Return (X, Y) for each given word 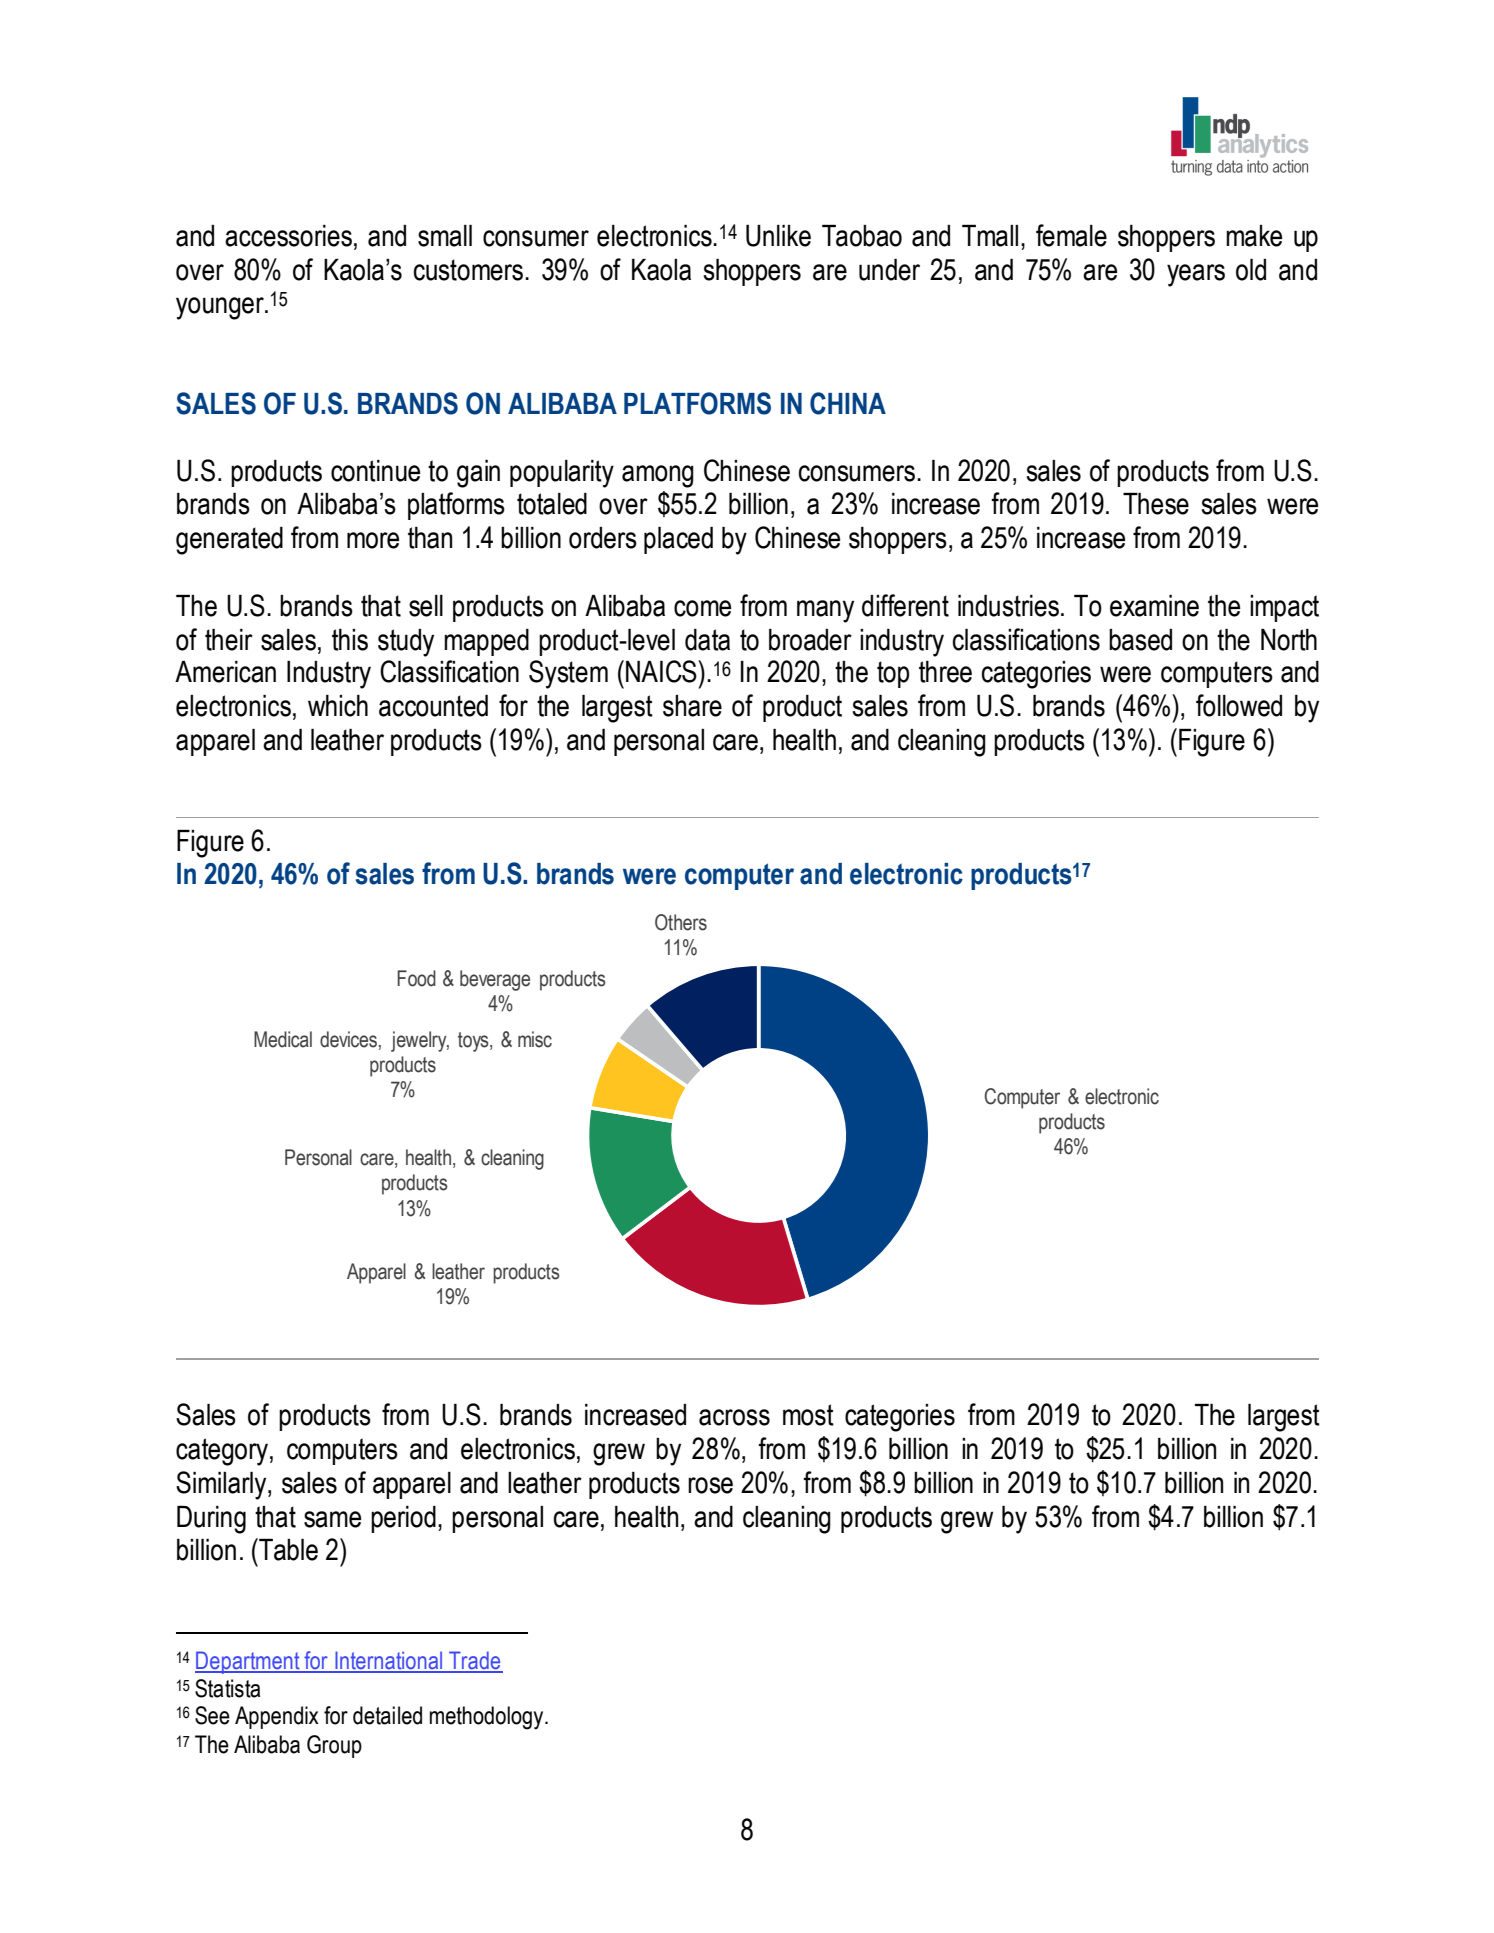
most (808, 1415)
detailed (387, 1715)
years (1196, 275)
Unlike (778, 236)
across (734, 1417)
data (707, 640)
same (332, 1519)
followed (1239, 705)
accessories (290, 237)
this (350, 640)
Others (681, 922)
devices (348, 1039)
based (1140, 640)
